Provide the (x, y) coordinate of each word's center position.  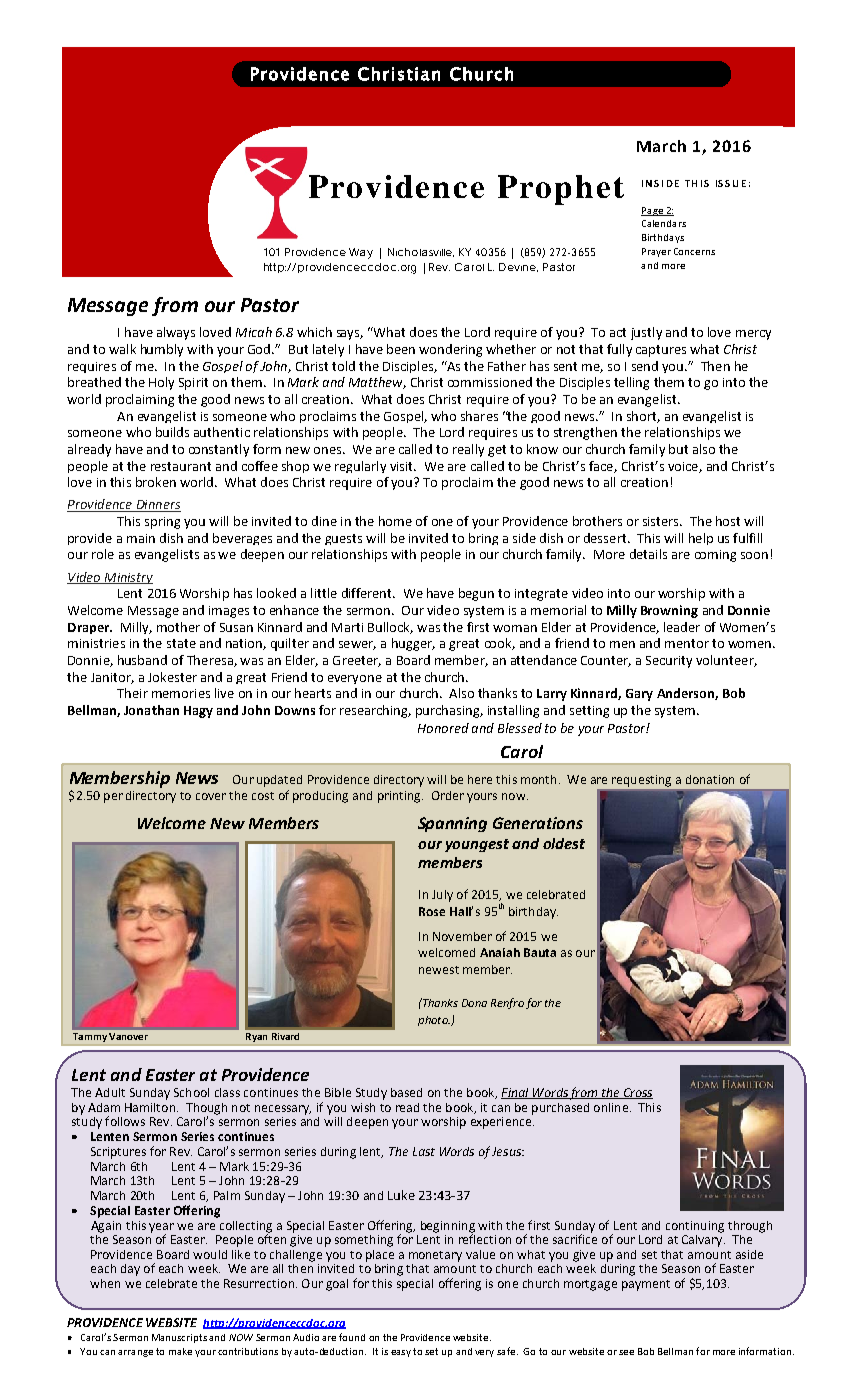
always (176, 333)
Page (653, 211)
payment (646, 1285)
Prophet (561, 190)
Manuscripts (179, 1338)
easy (401, 1353)
